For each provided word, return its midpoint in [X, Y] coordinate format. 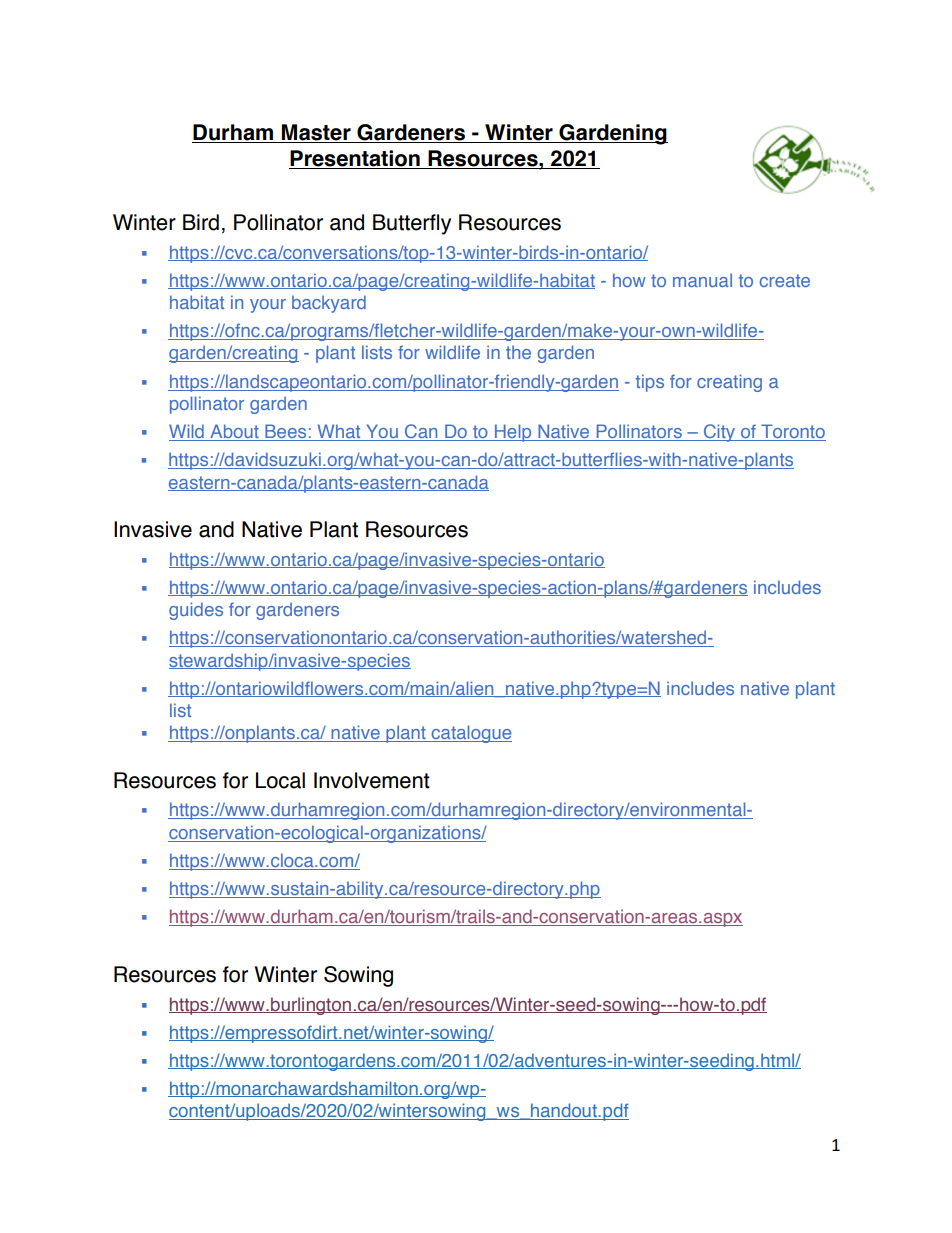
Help [513, 433]
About [234, 432]
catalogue [470, 734]
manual [702, 280]
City [719, 433]
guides [196, 611]
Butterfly [412, 224]
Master [316, 133]
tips [650, 383]
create [784, 280]
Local [280, 780]
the [518, 352]
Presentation [355, 159]
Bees [286, 432]
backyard [329, 304]
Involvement [372, 780]
